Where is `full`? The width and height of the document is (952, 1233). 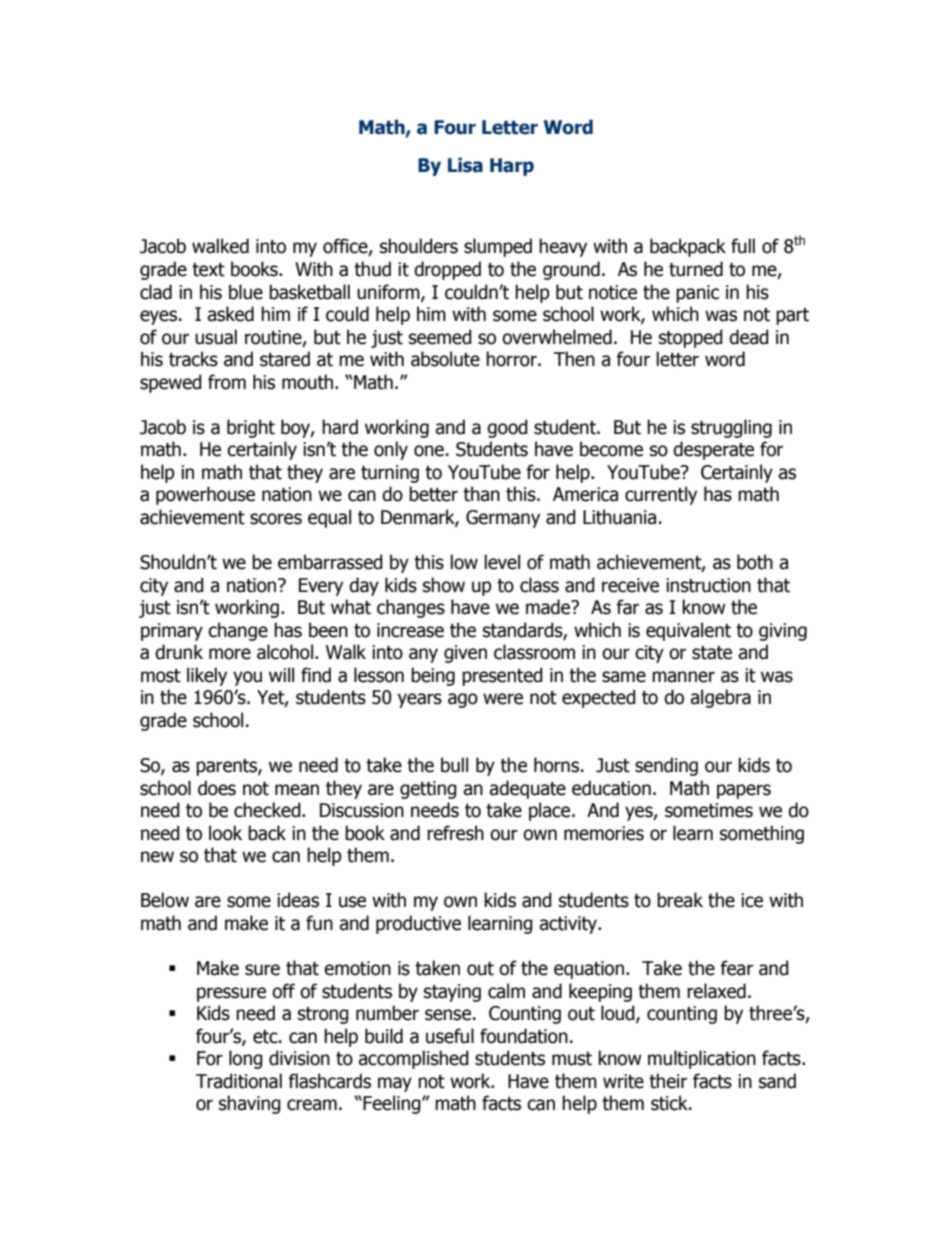 full is located at coordinates (743, 246).
